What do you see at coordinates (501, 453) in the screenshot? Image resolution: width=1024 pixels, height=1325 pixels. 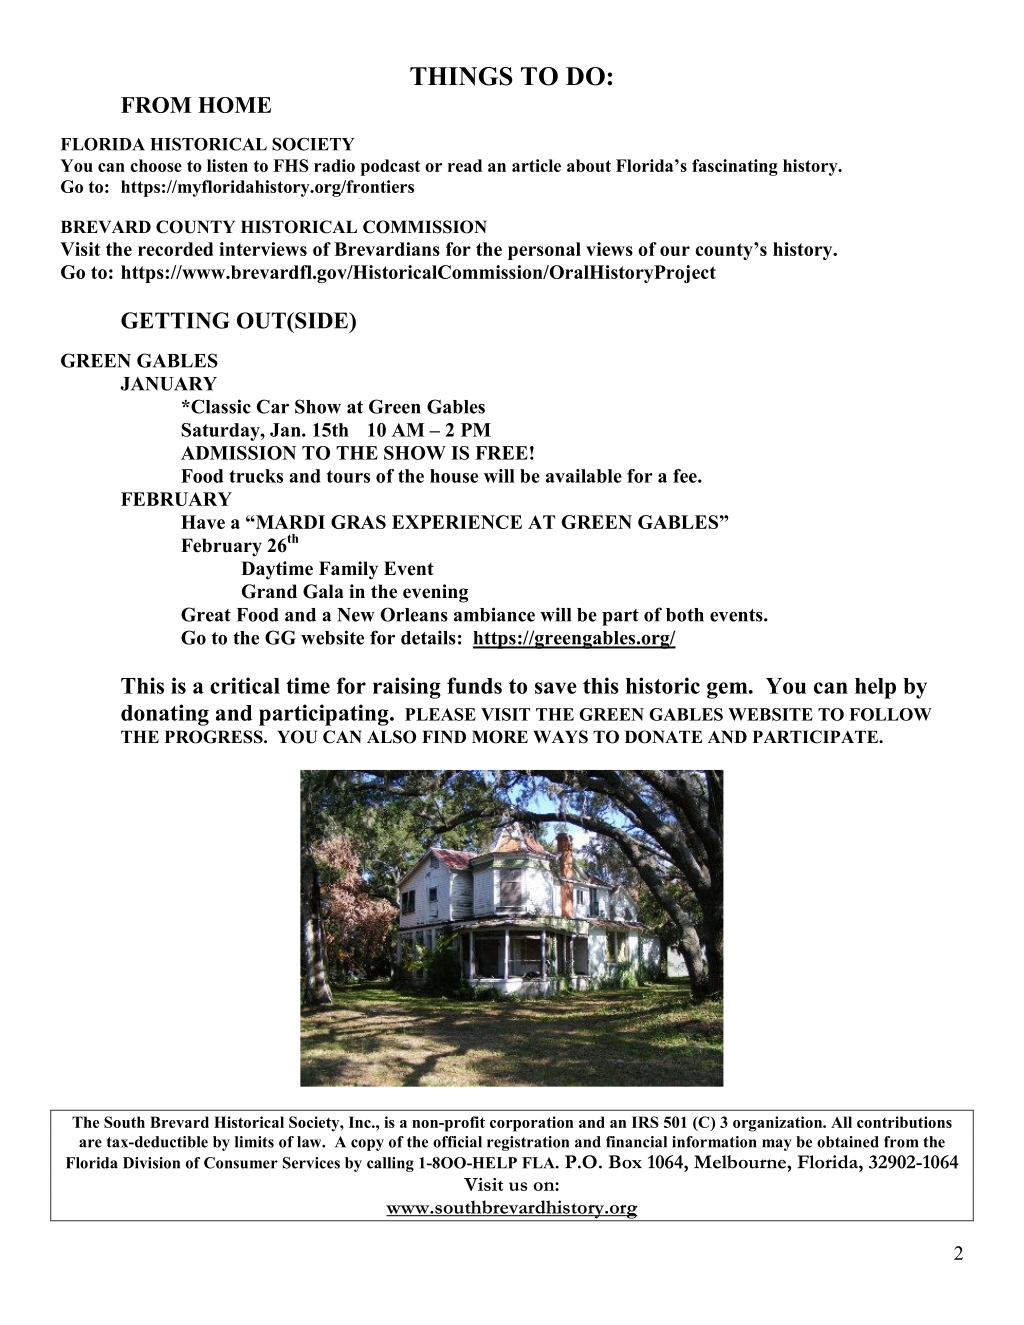 I see `FREE` at bounding box center [501, 453].
